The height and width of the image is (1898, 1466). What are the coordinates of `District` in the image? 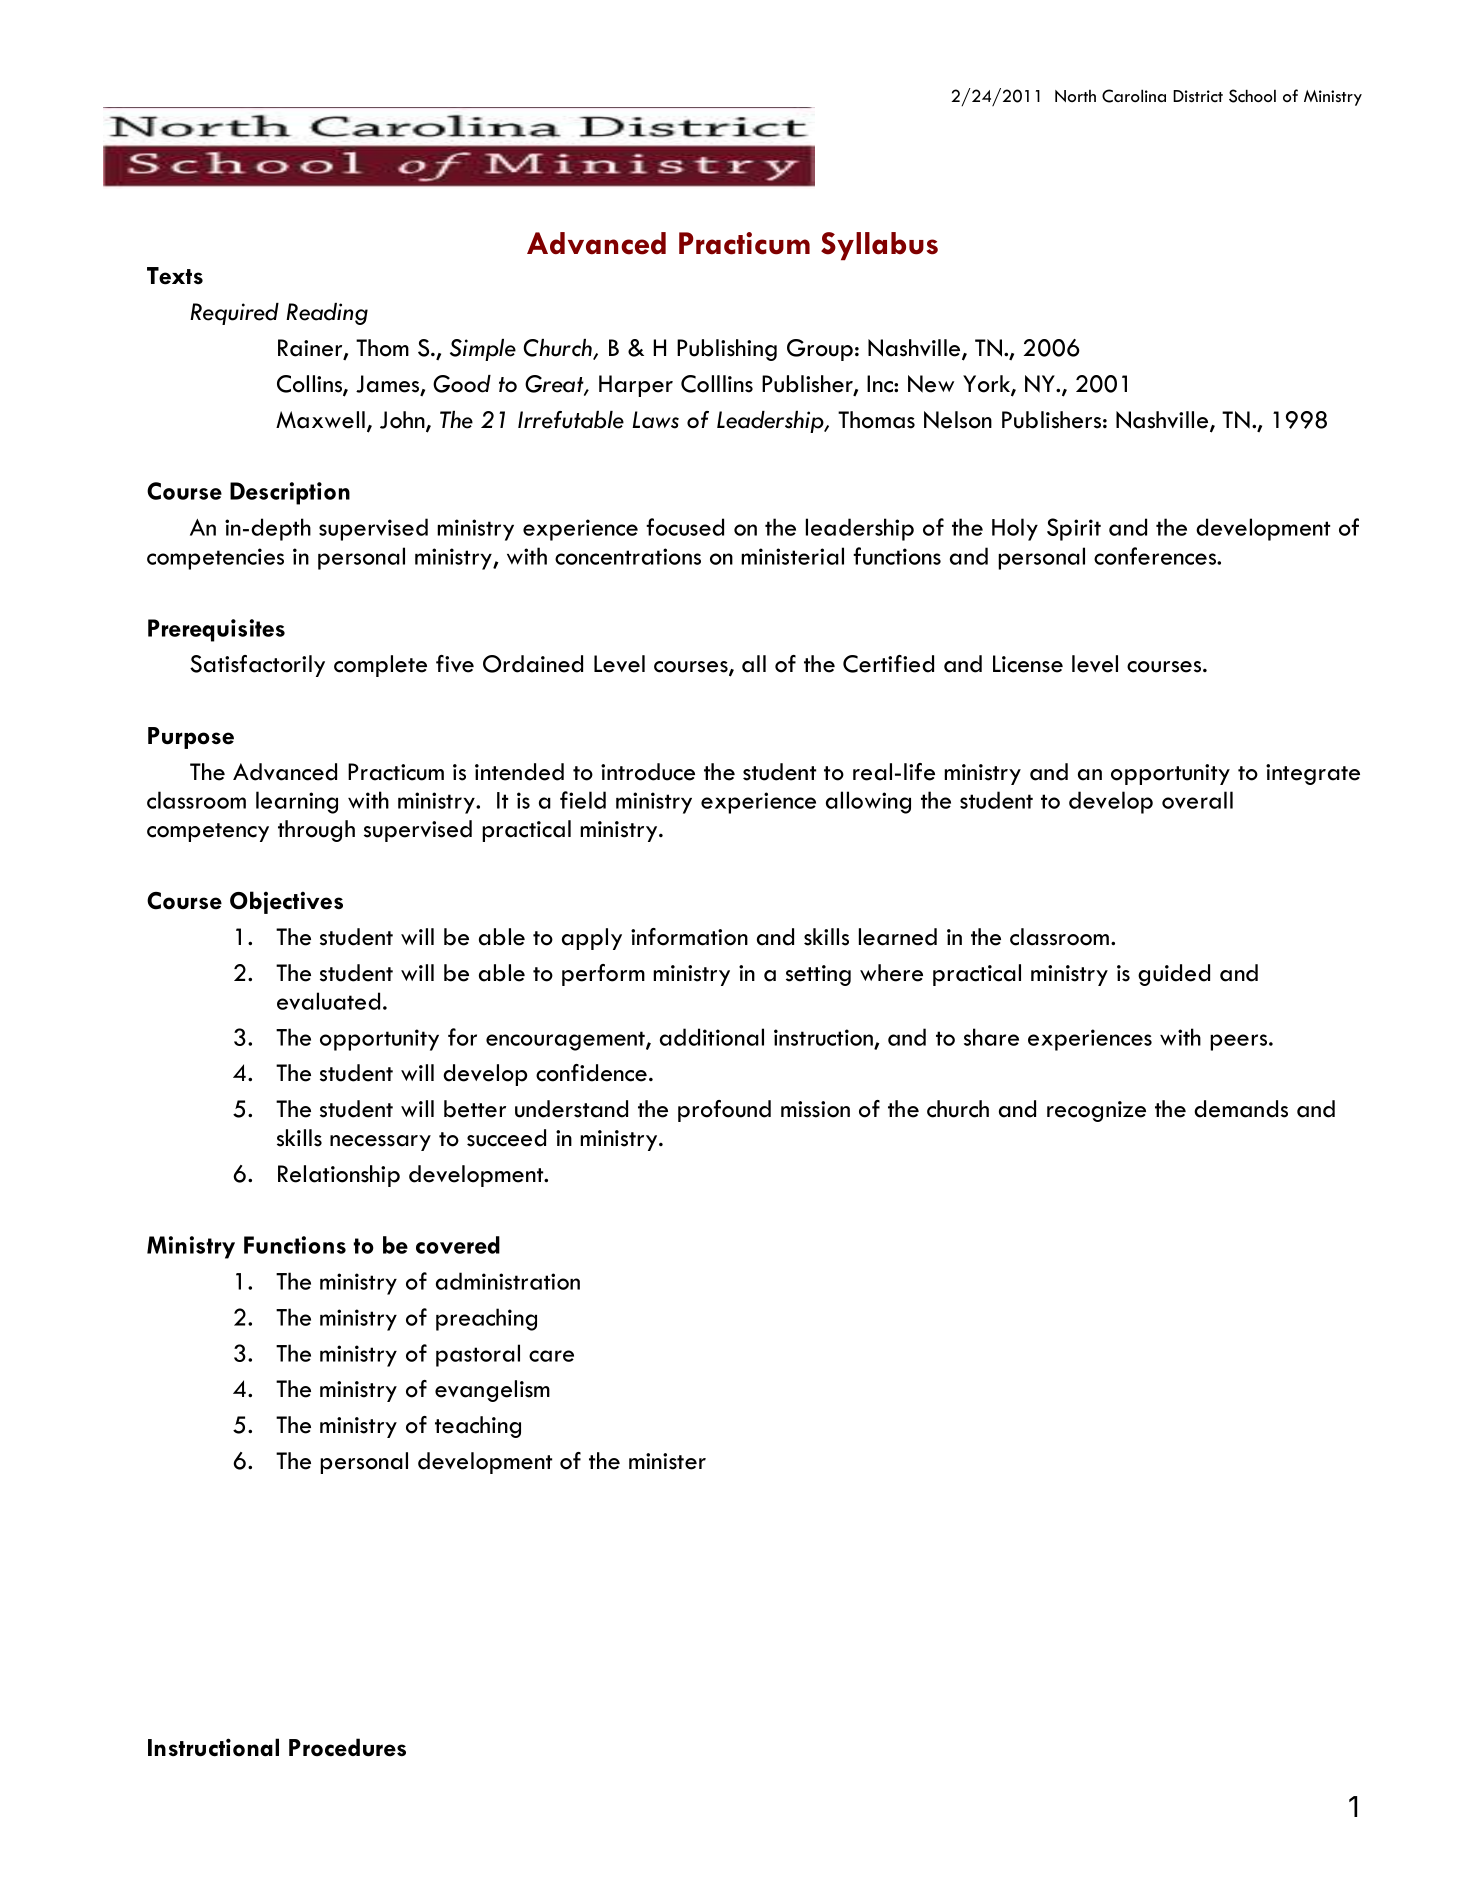 It's located at (1198, 96).
